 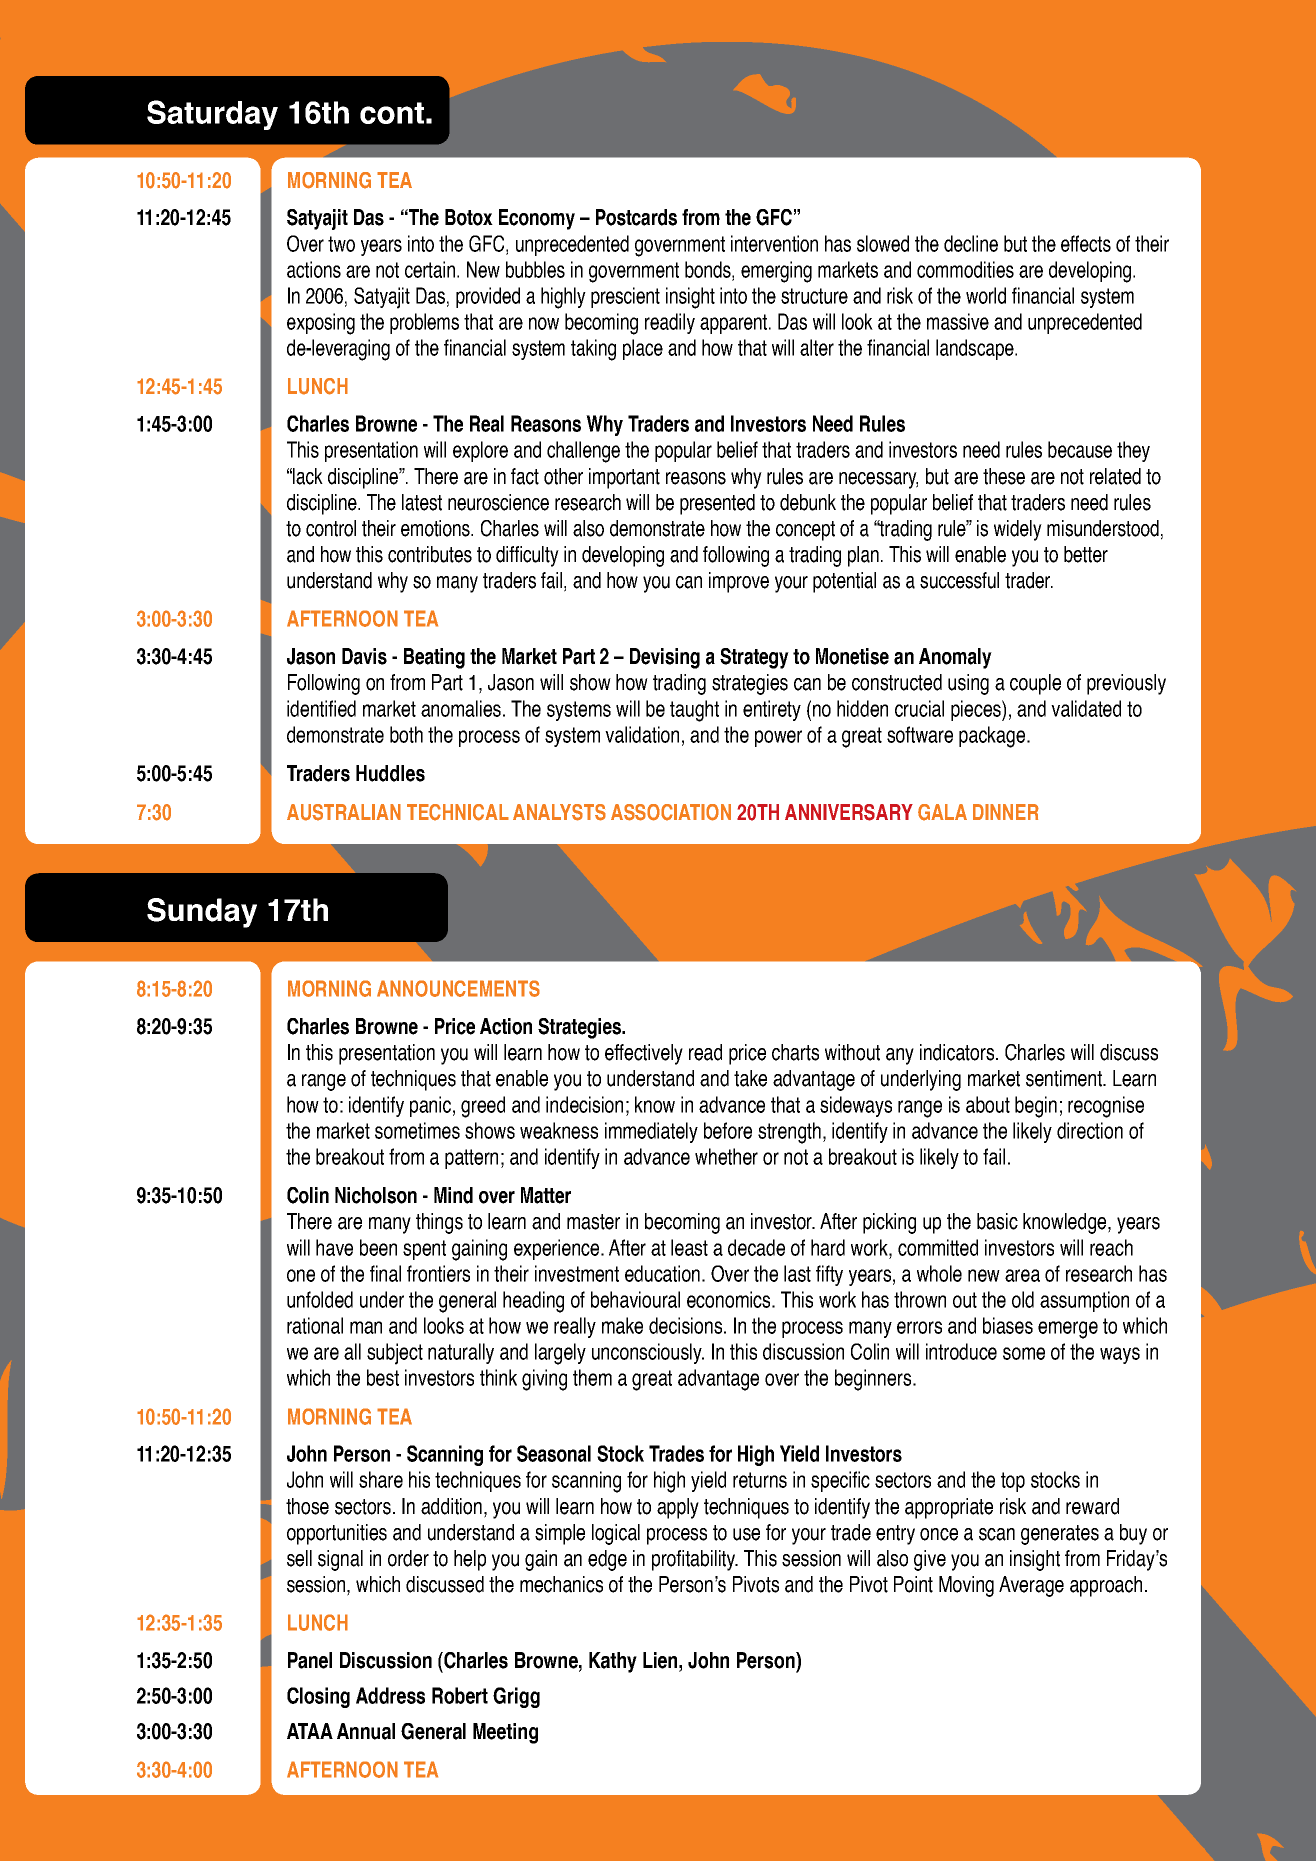 I want to click on intervention, so click(x=774, y=243).
